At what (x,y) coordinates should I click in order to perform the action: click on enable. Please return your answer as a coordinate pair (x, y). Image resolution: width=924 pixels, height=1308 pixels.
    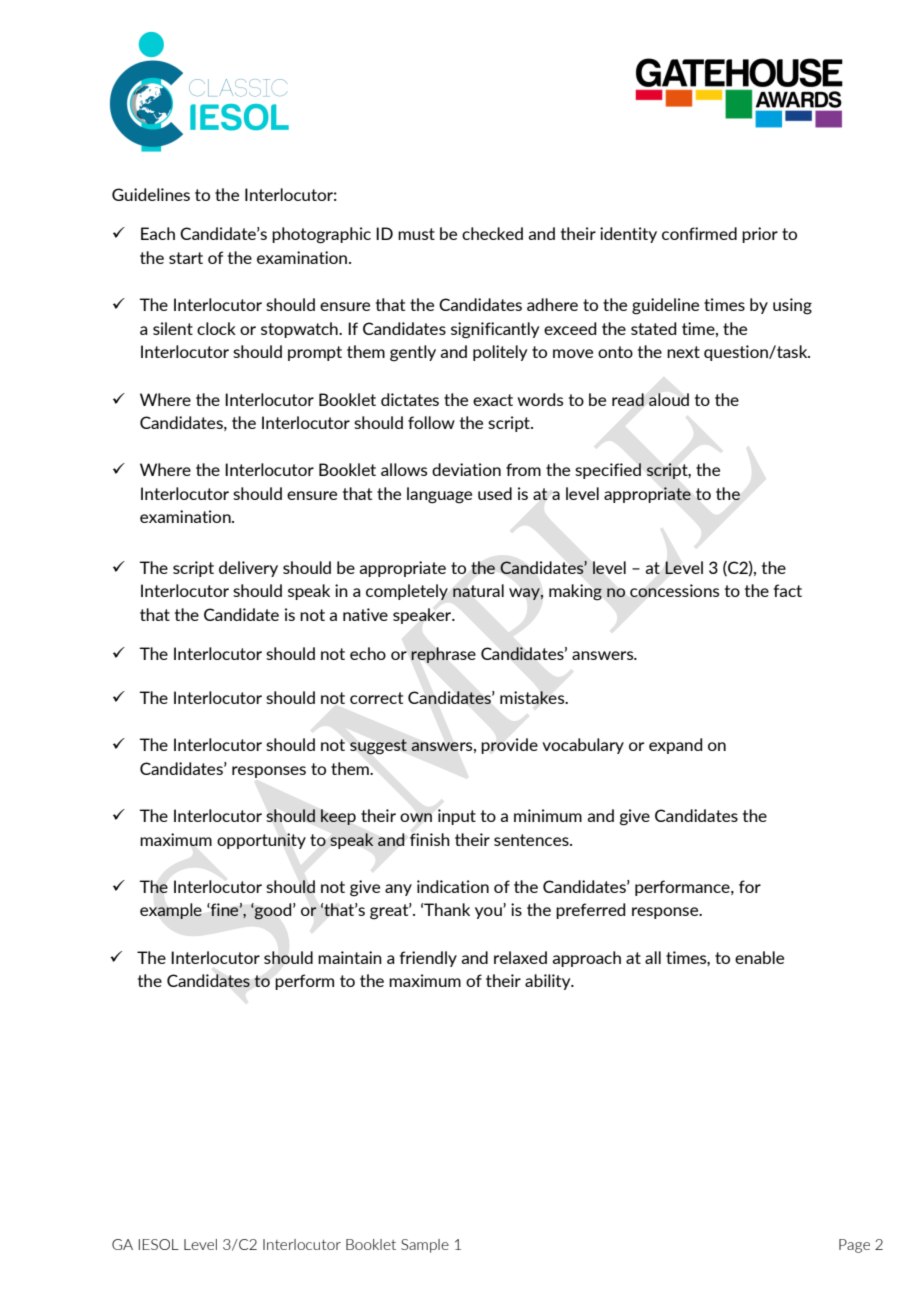
    Looking at the image, I should click on (759, 957).
